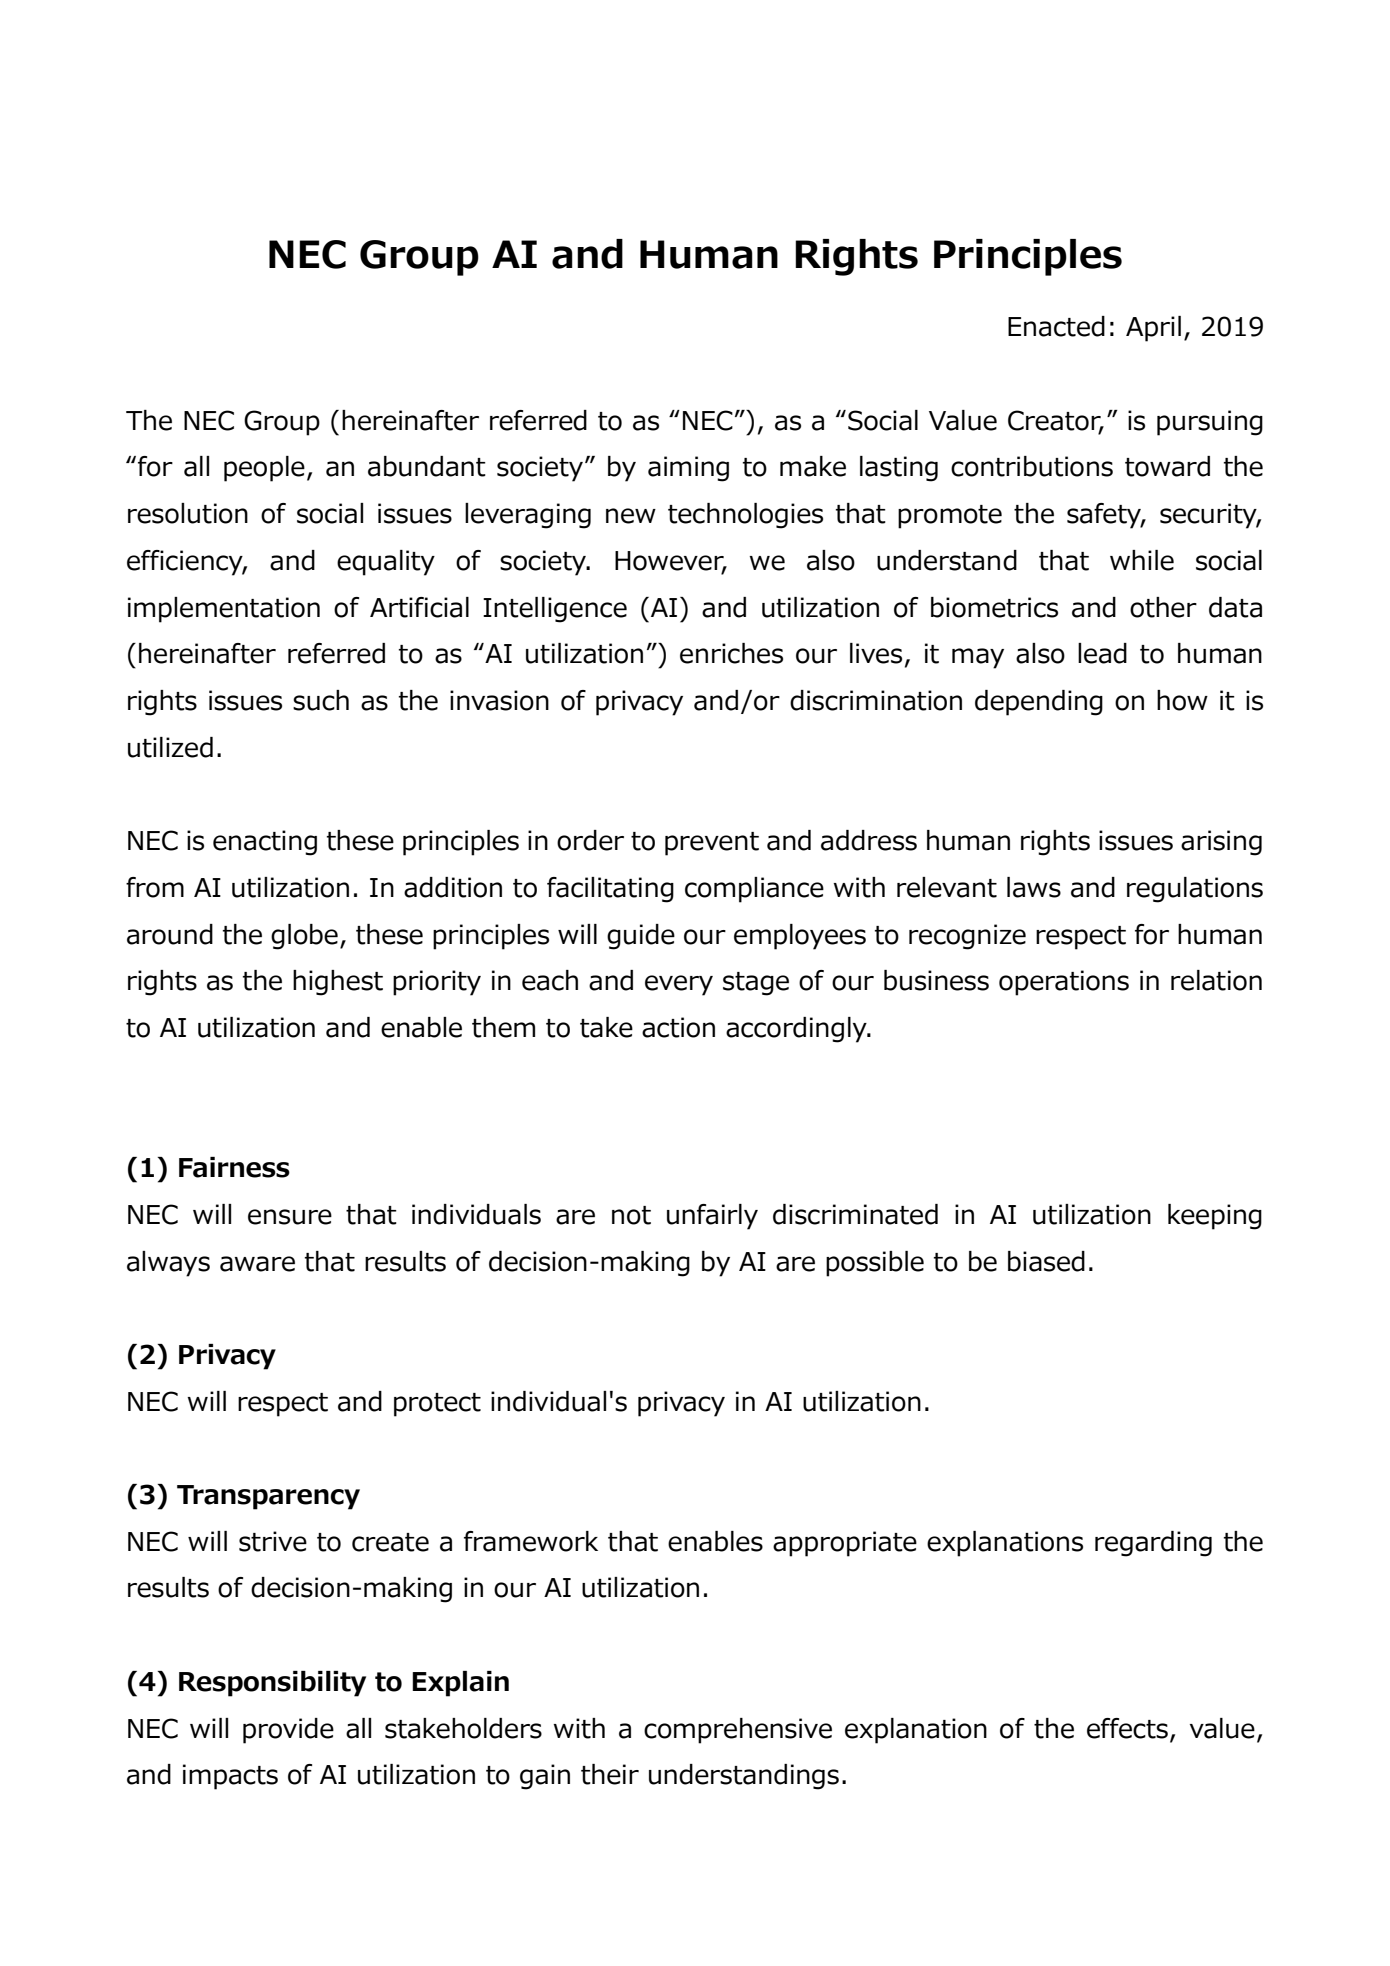 The height and width of the screenshot is (1966, 1390). I want to click on people, so click(264, 469).
